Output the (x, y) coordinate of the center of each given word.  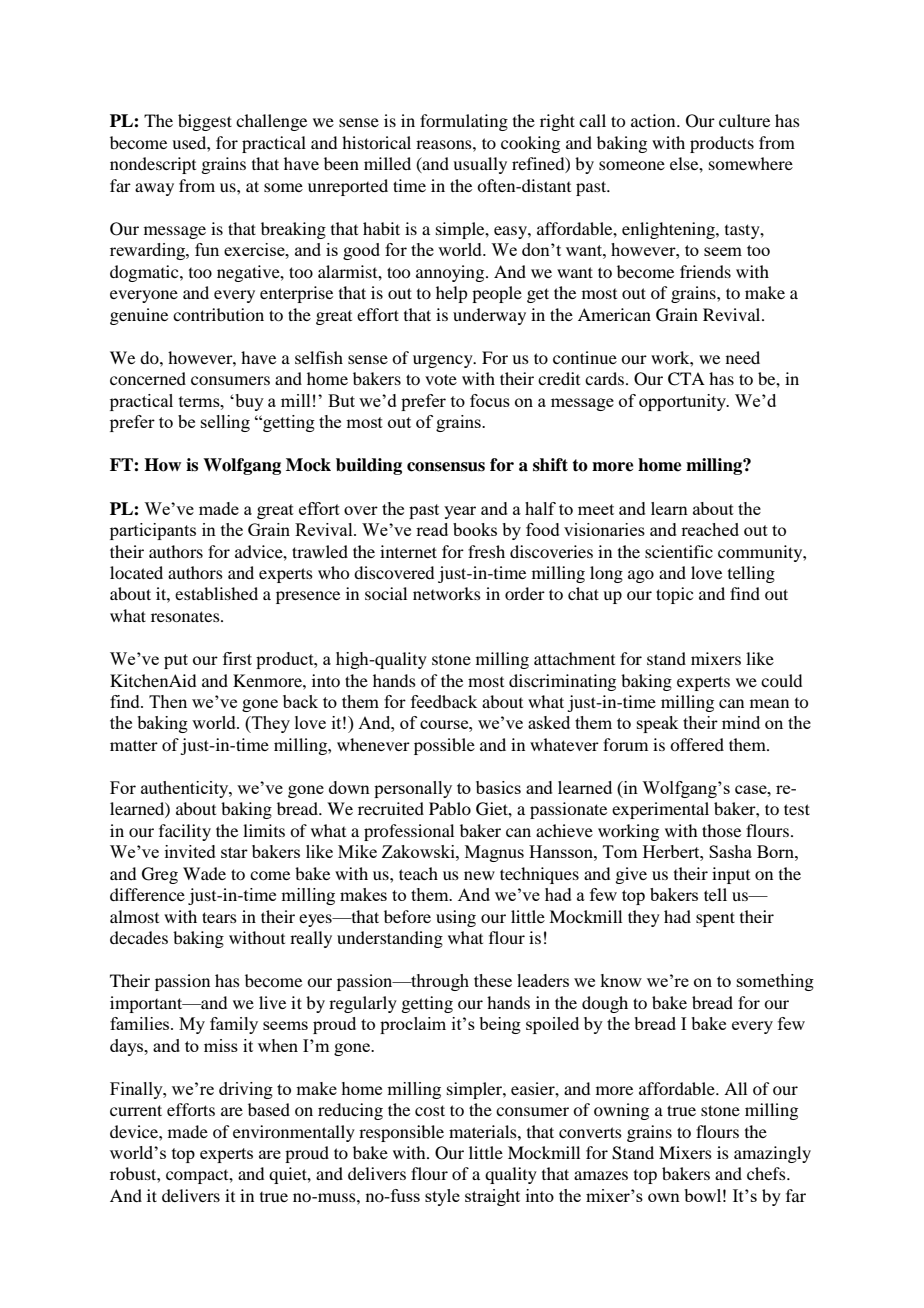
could (781, 680)
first (237, 658)
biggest (205, 122)
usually (480, 165)
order (525, 593)
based (269, 1109)
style (442, 1197)
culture (744, 120)
